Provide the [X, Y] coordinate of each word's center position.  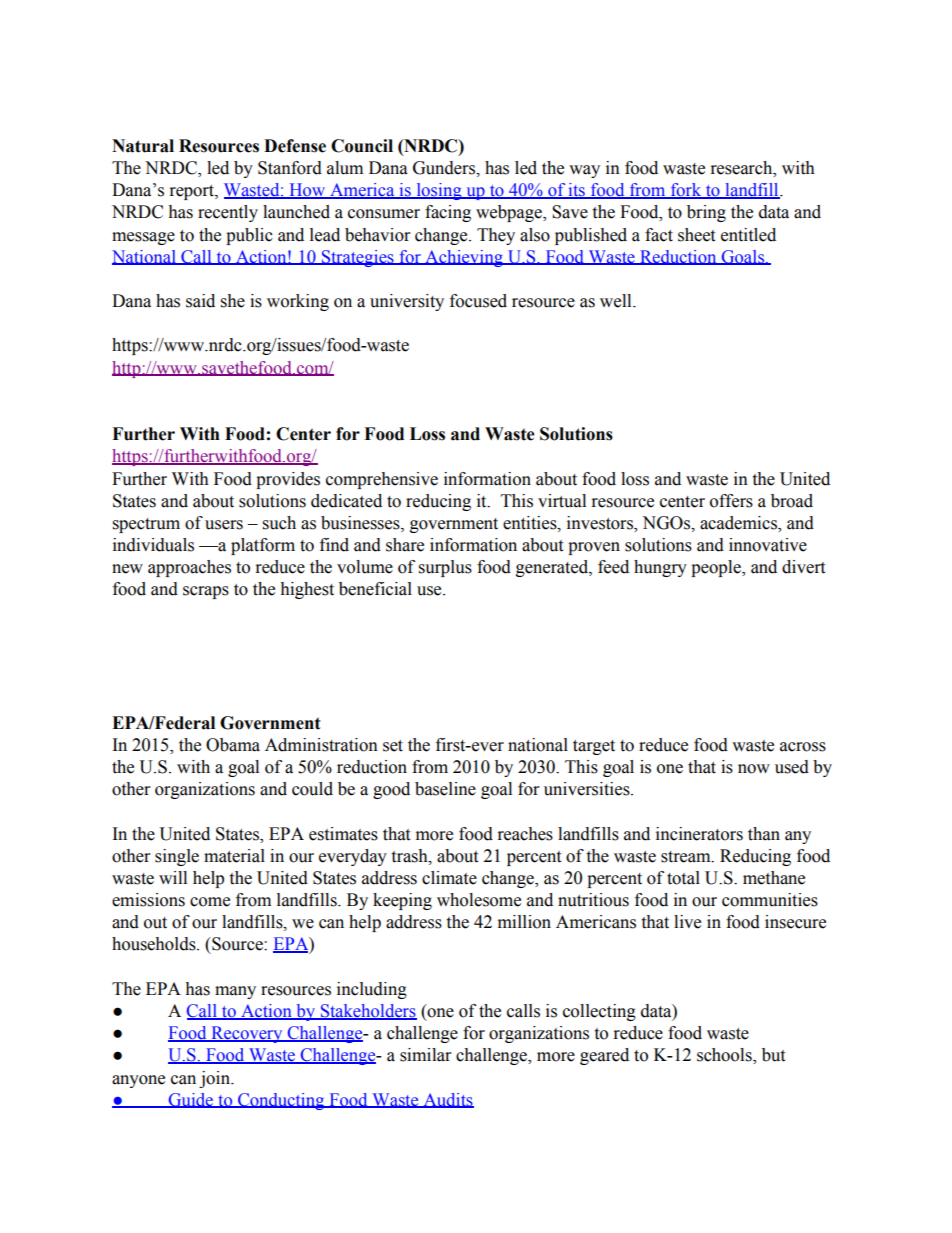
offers [731, 501]
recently [228, 213]
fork [686, 191]
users [224, 525]
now [754, 769]
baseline [445, 789]
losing [439, 191]
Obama [233, 745]
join [215, 1079]
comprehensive [382, 480]
